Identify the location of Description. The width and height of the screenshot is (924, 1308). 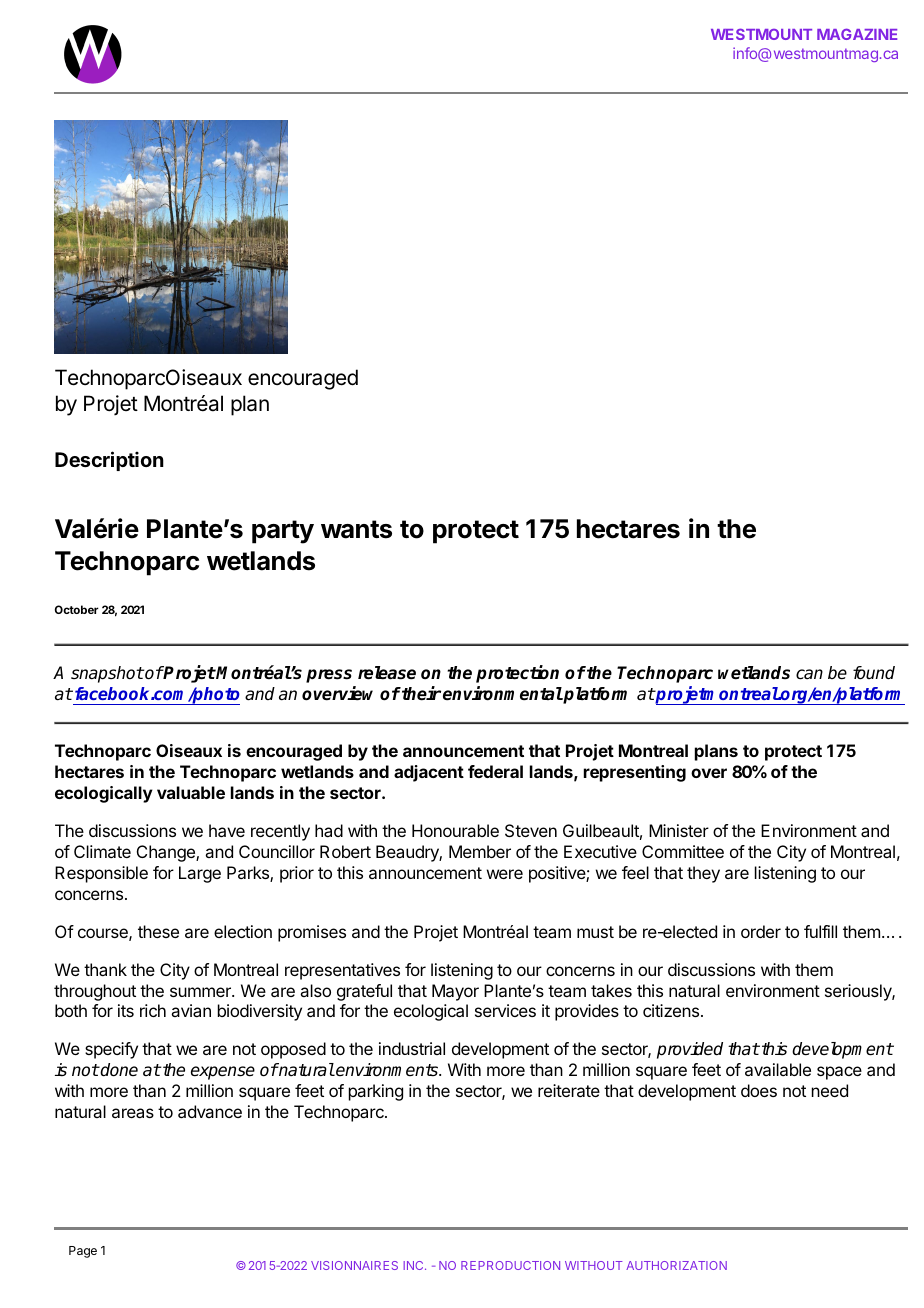
(109, 461).
